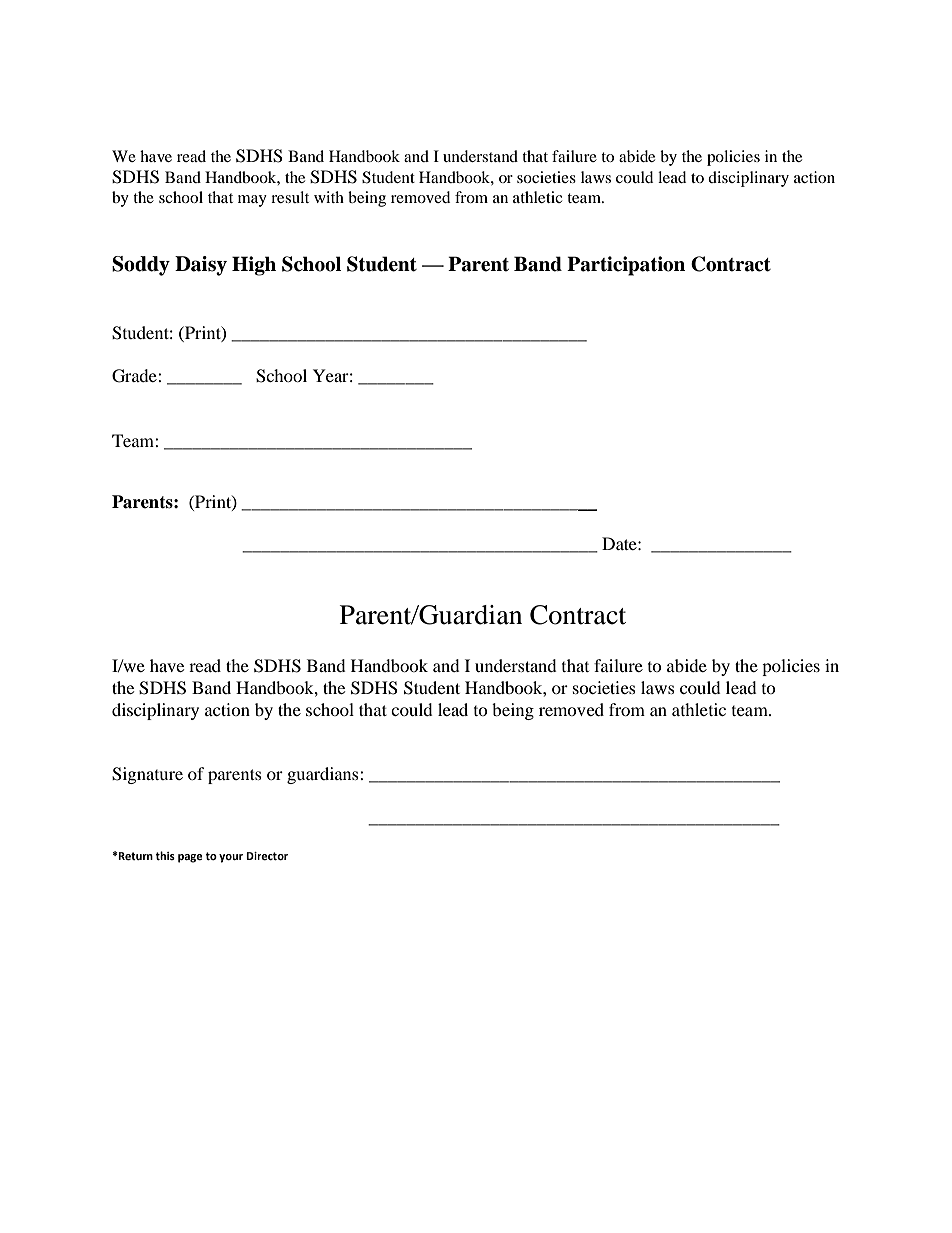 The width and height of the screenshot is (952, 1233). What do you see at coordinates (190, 858) in the screenshot?
I see `page` at bounding box center [190, 858].
